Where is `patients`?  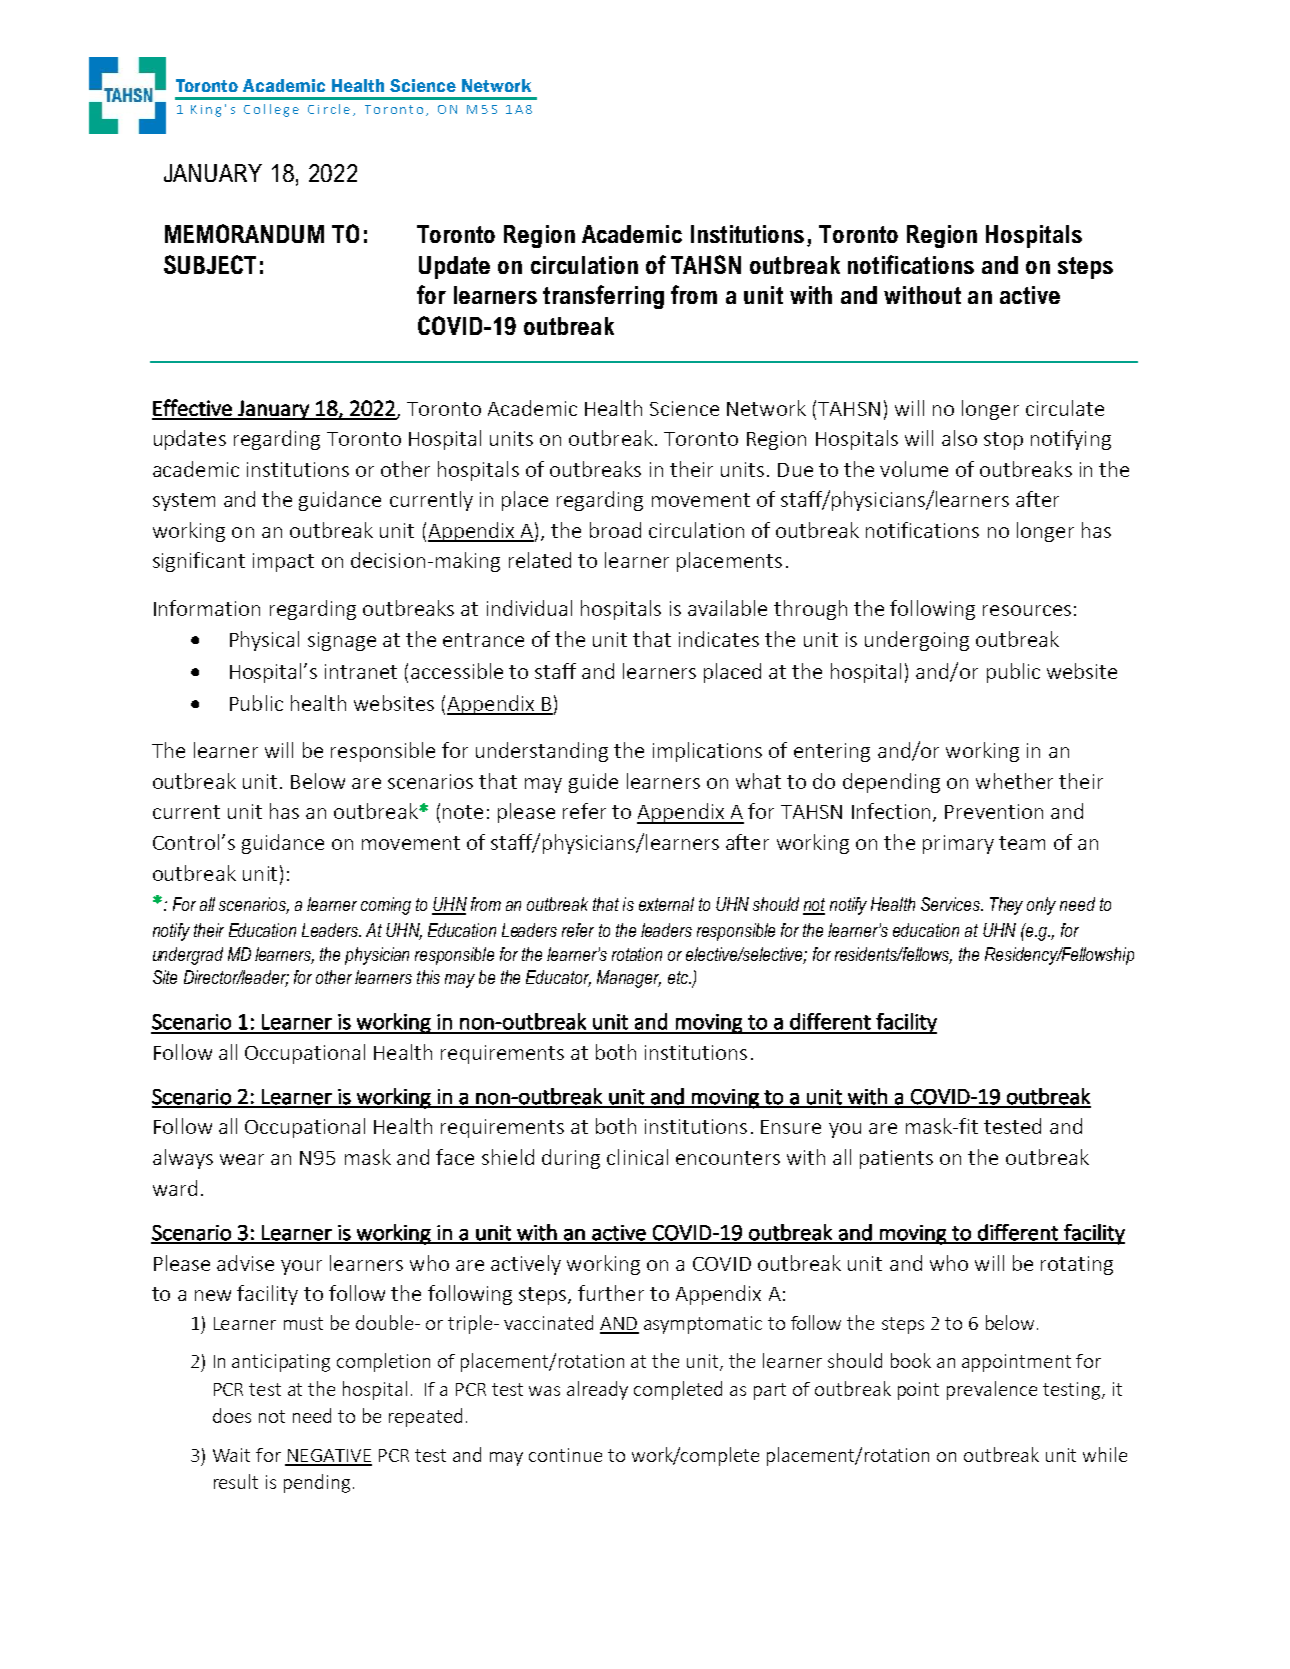
patients is located at coordinates (896, 1159).
